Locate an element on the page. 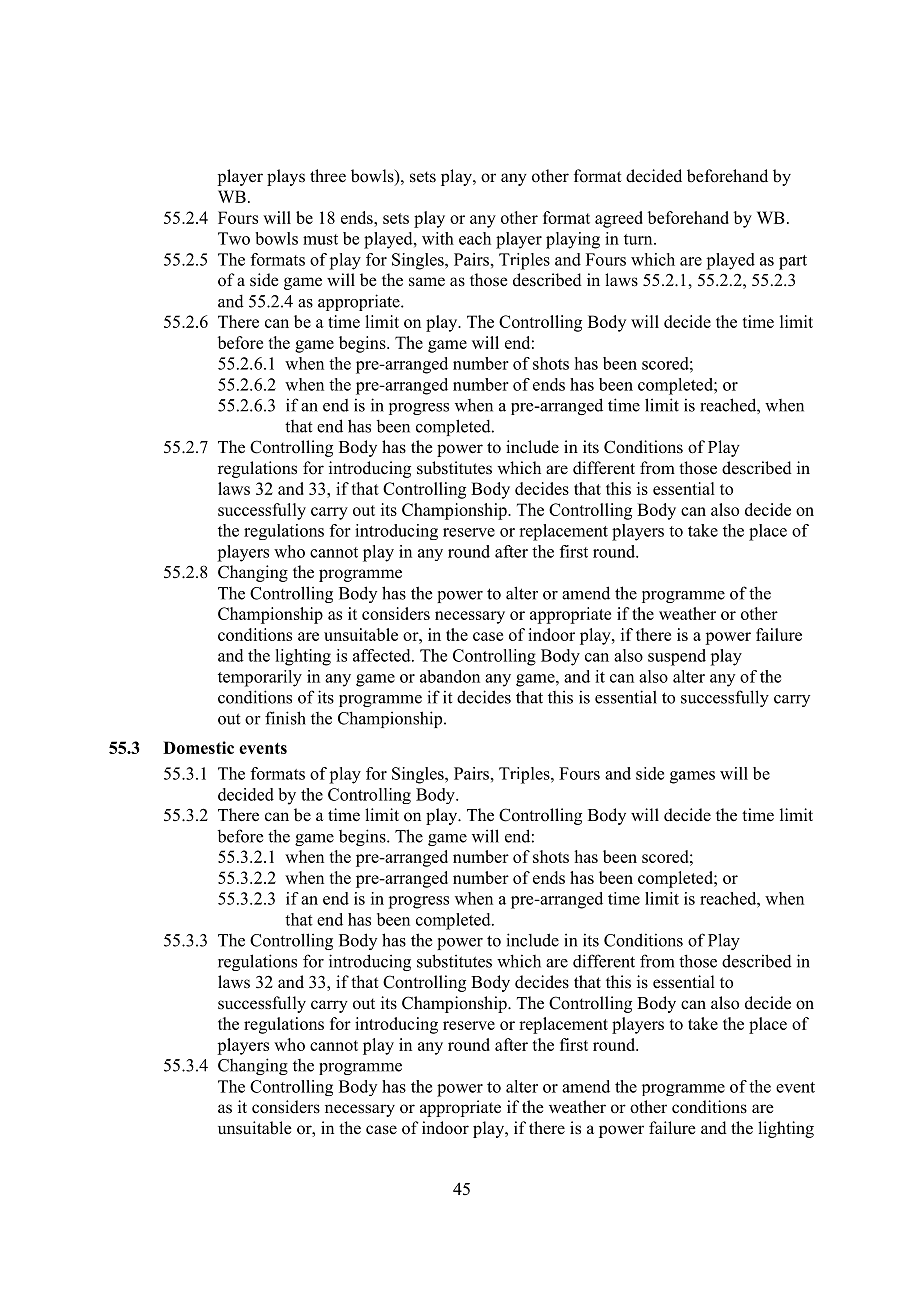 The width and height of the page is (924, 1308). suspend is located at coordinates (677, 657).
